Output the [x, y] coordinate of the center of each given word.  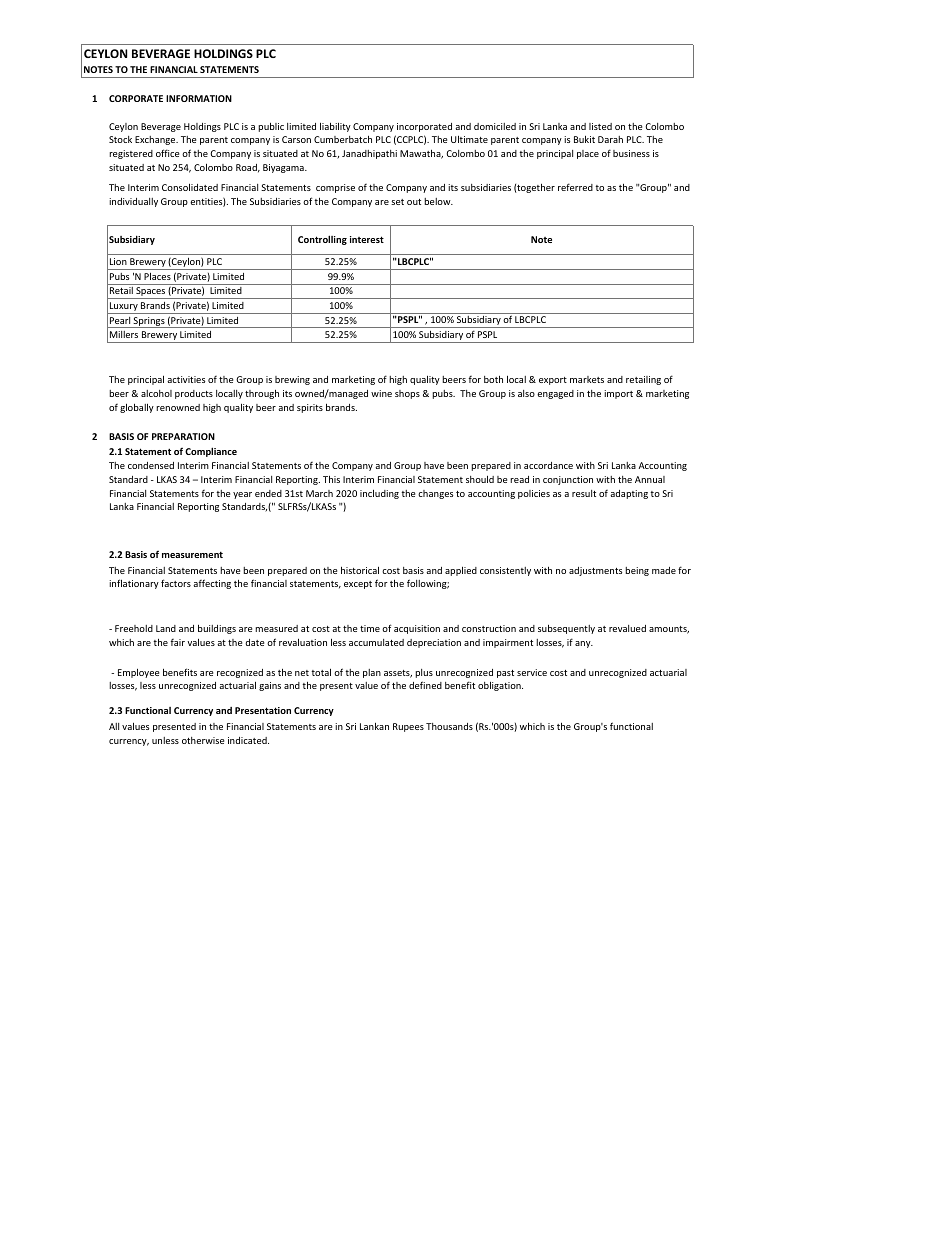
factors [176, 583]
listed [600, 126]
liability [335, 127]
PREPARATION [183, 436]
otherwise [203, 740]
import [618, 394]
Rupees [408, 727]
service [532, 672]
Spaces [150, 293]
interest [367, 239]
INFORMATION [199, 98]
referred [575, 187]
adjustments [595, 571]
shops [407, 394]
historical [360, 570]
